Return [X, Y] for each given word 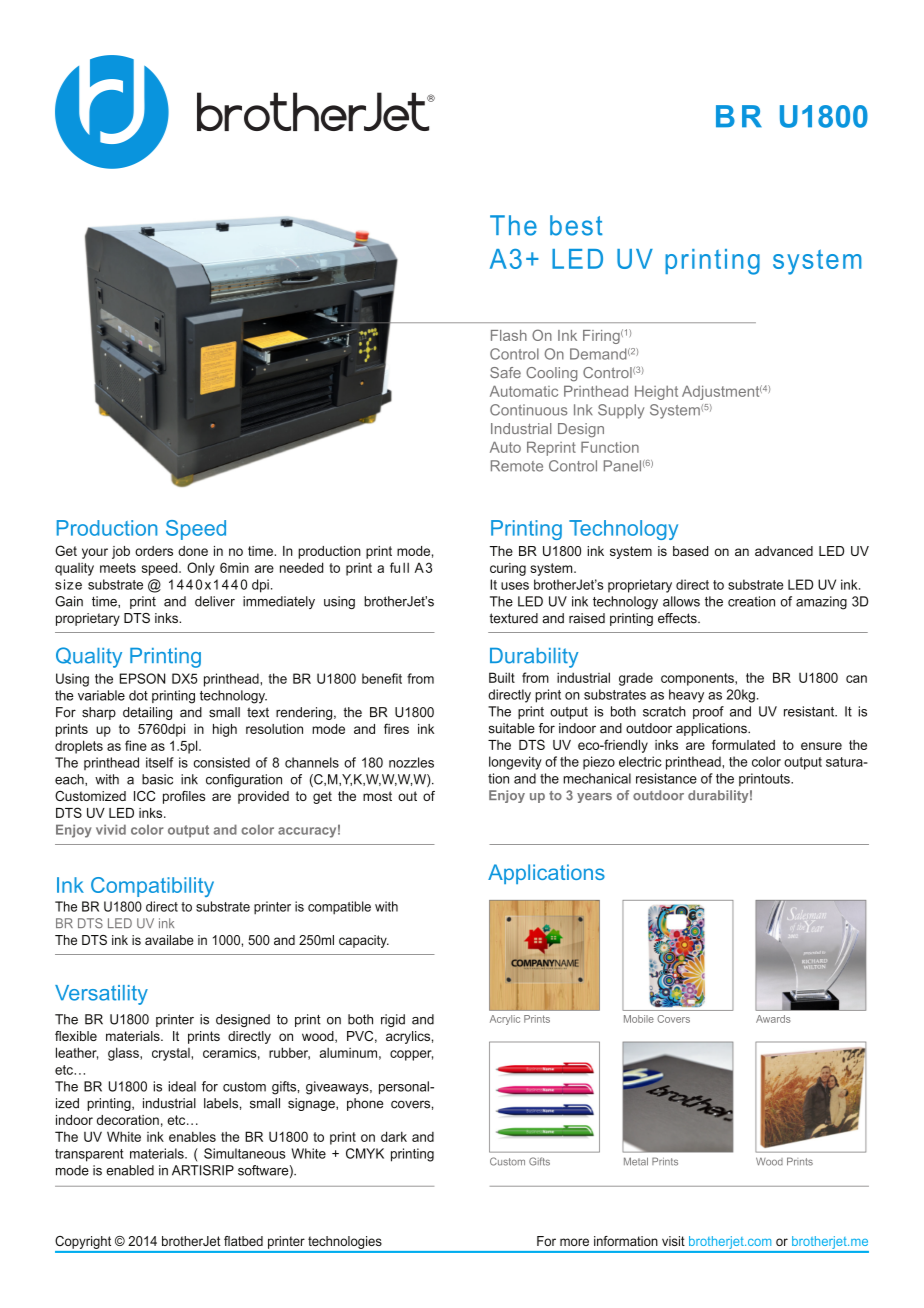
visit [673, 1241]
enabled [130, 1170]
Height [656, 392]
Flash [509, 335]
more [574, 1242]
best [576, 225]
